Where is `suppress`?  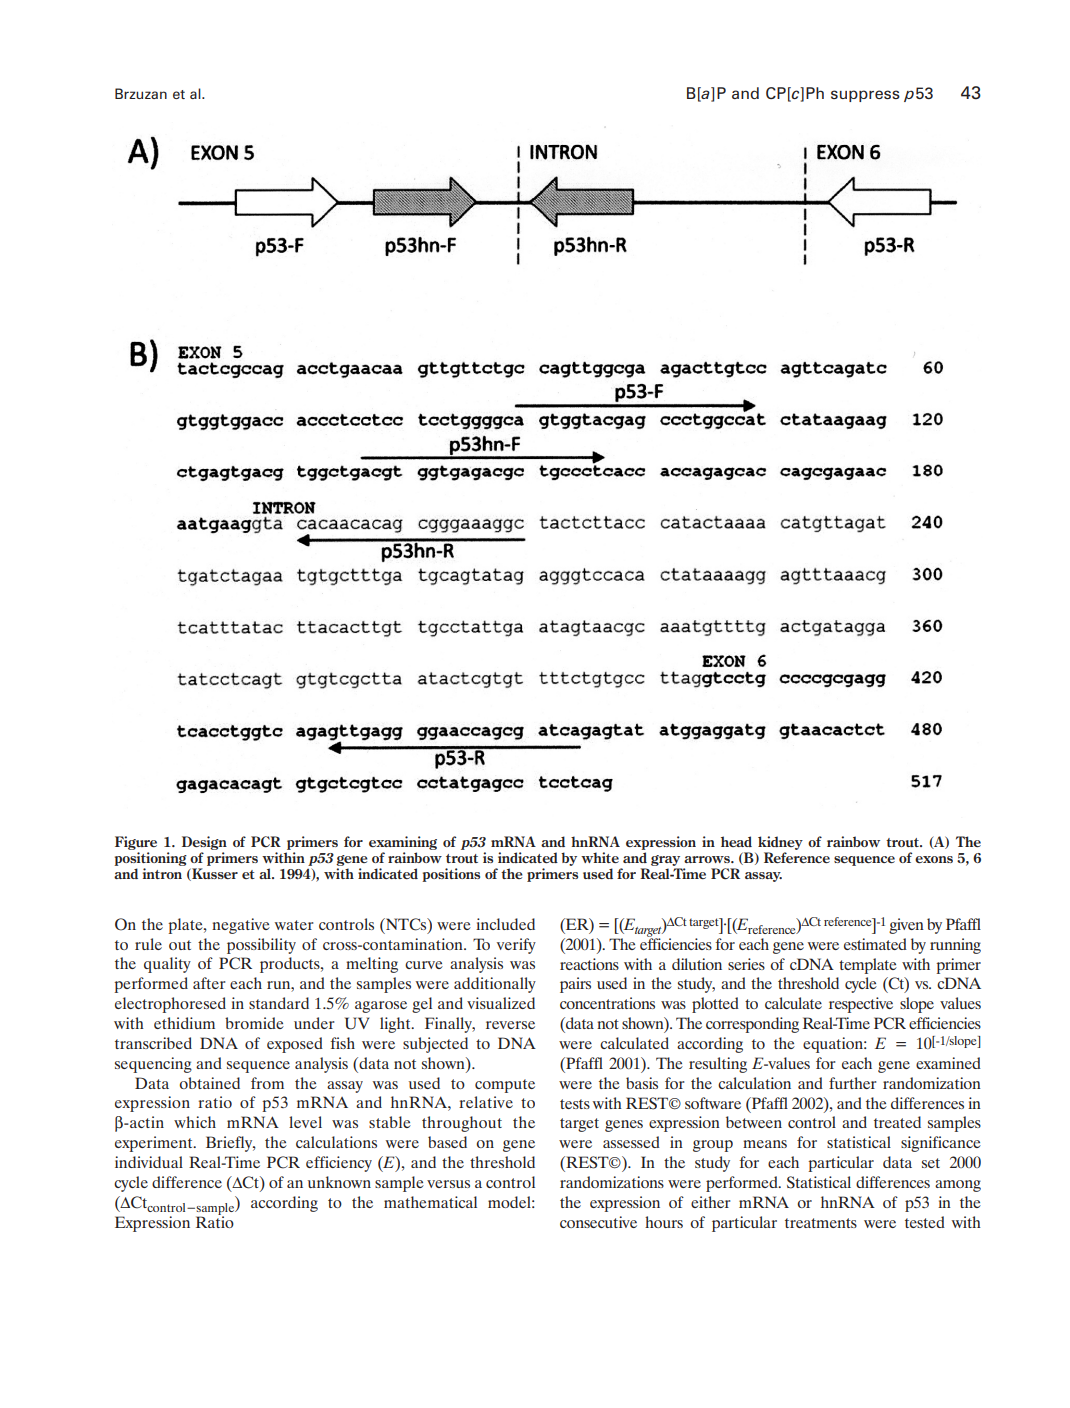
suppress is located at coordinates (865, 96).
